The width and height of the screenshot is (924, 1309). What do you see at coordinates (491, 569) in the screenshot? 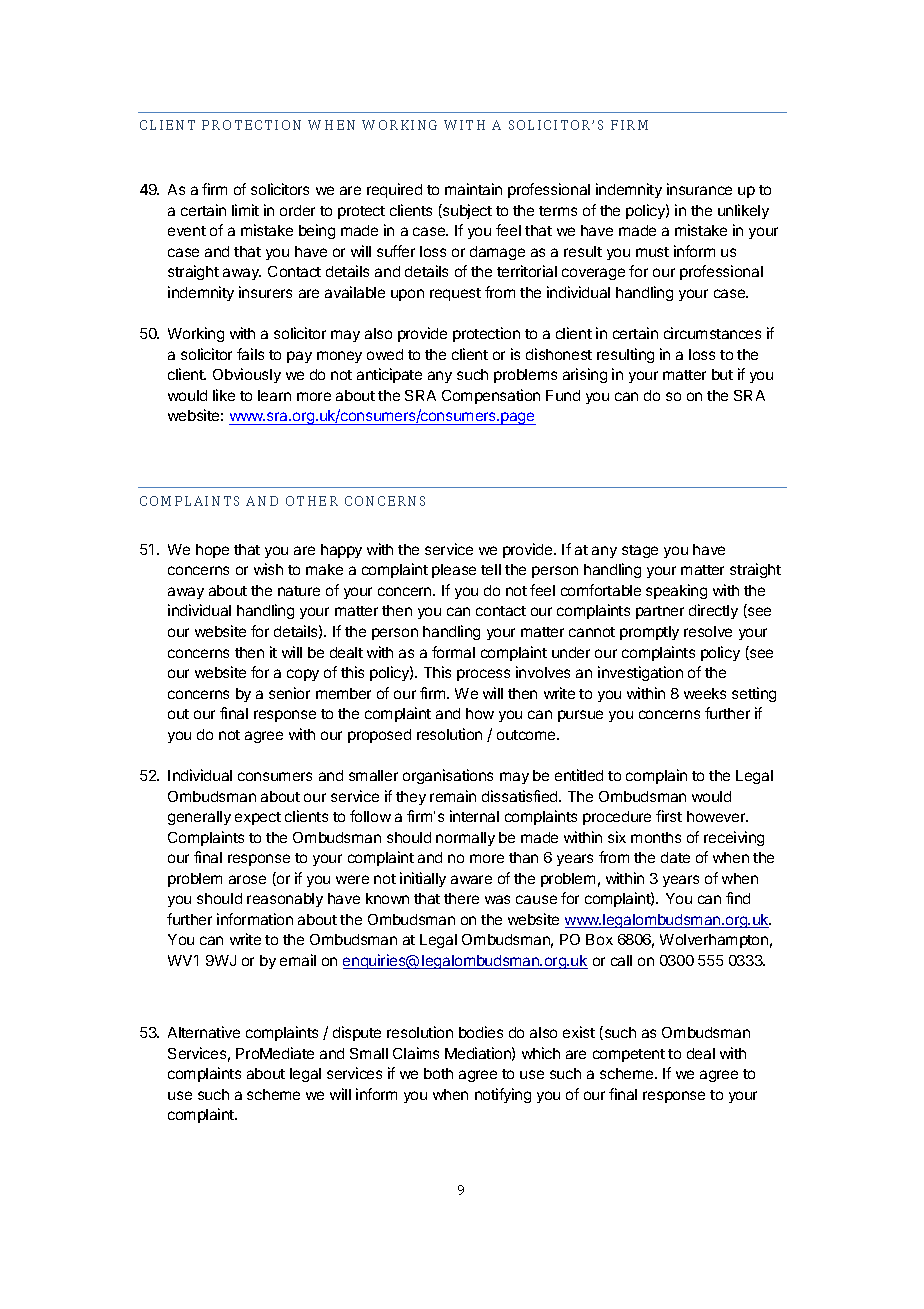
I see `tell` at bounding box center [491, 569].
